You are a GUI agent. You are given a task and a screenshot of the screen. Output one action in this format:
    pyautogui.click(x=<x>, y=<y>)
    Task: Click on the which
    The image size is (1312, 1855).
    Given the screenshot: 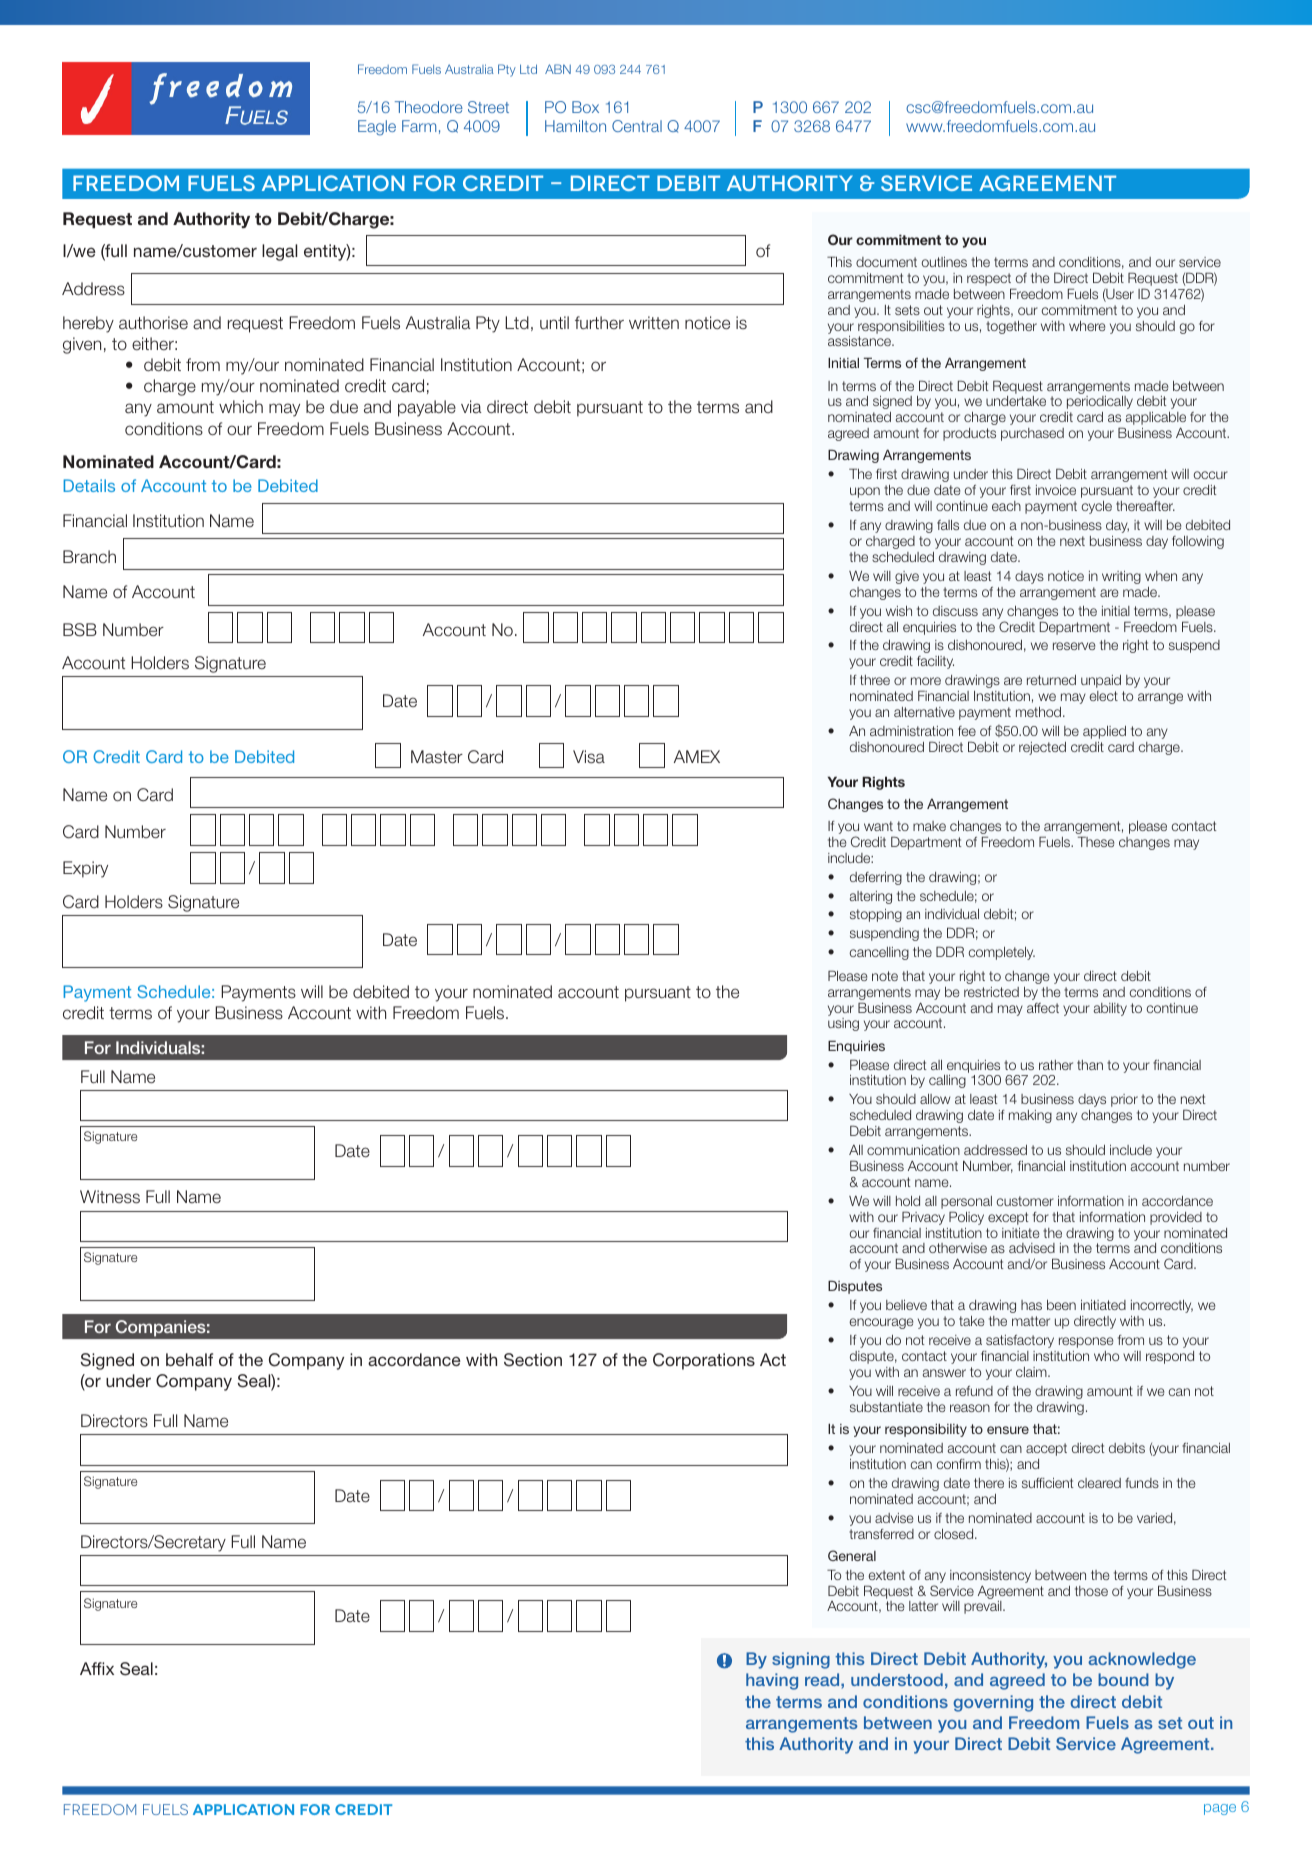 What is the action you would take?
    pyautogui.click(x=241, y=406)
